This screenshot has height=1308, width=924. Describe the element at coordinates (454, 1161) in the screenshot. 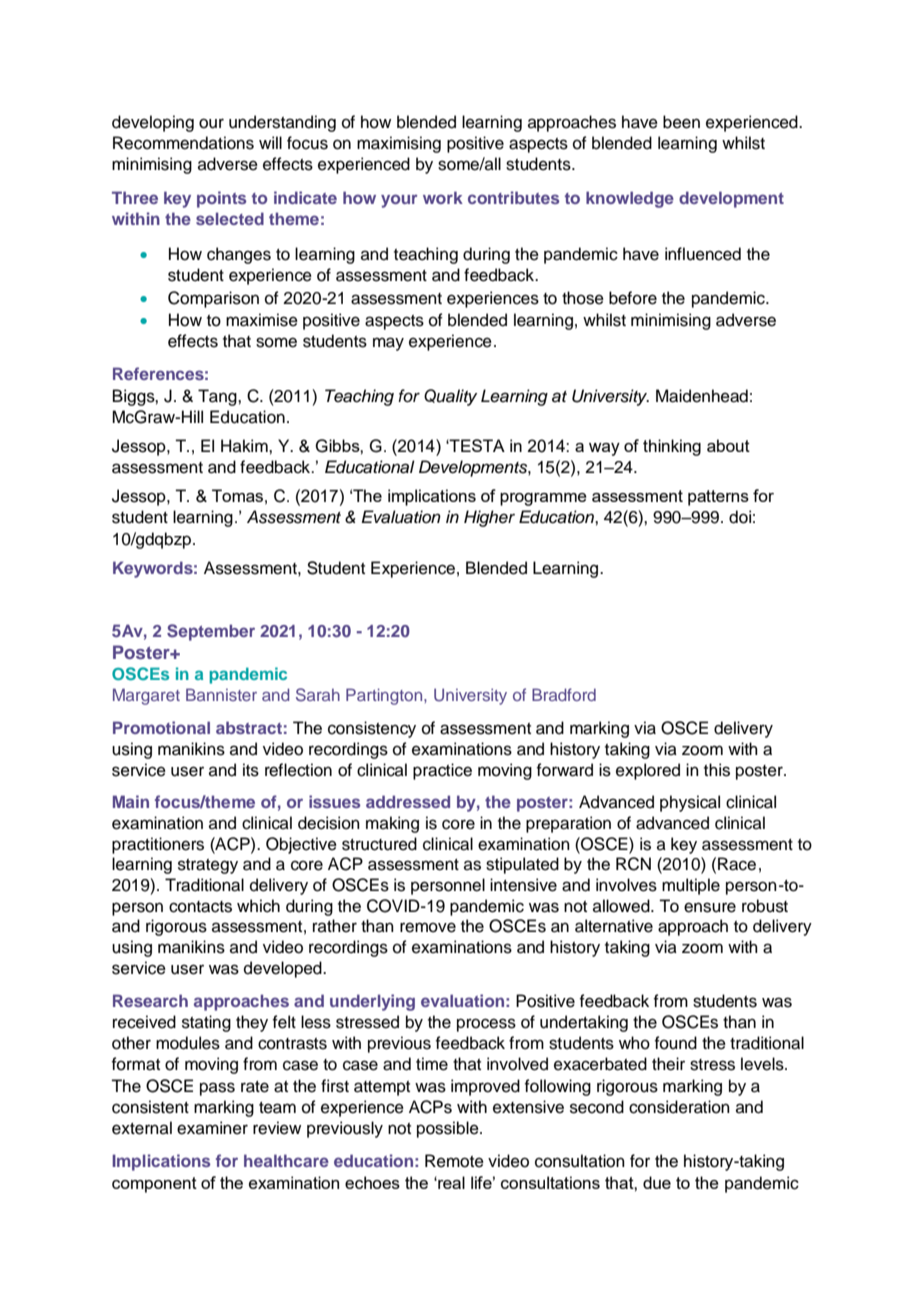

I see `Remote` at that location.
